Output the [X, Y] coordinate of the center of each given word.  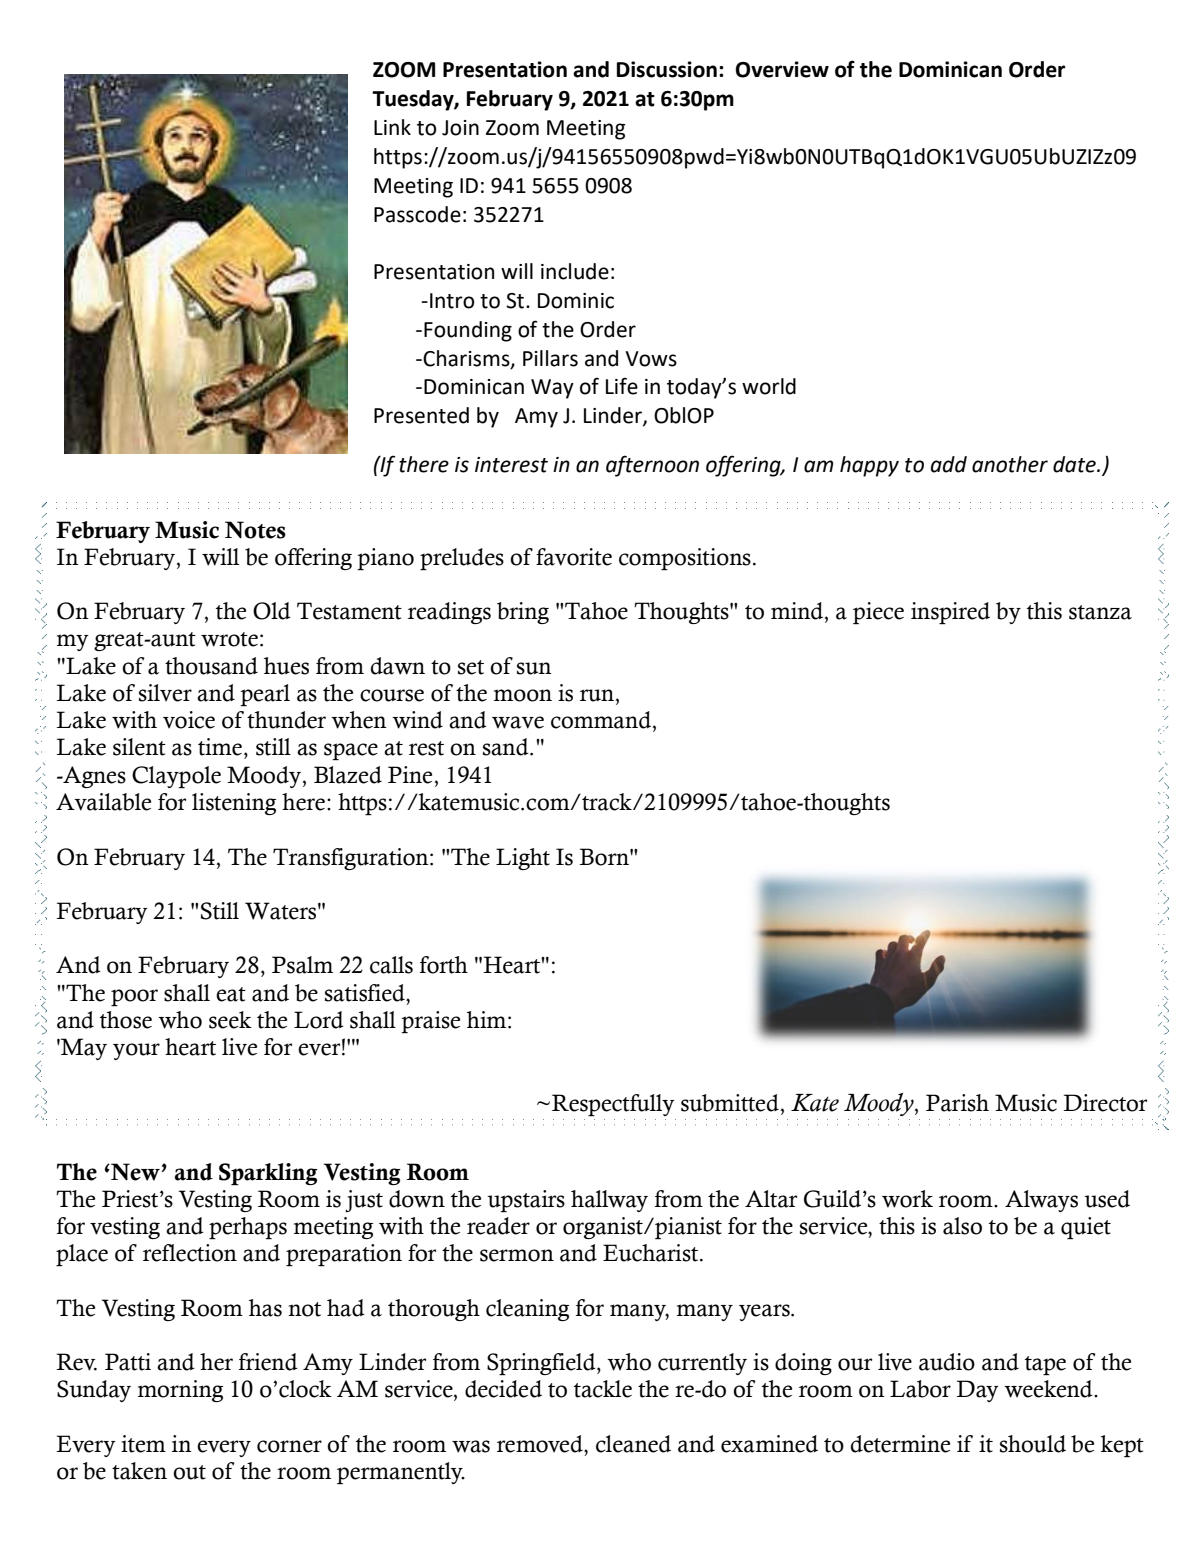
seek [230, 1020]
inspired [950, 613]
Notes [255, 530]
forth [444, 965]
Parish [957, 1103]
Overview [782, 69]
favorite [574, 557]
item [143, 1444]
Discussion [667, 69]
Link [392, 127]
